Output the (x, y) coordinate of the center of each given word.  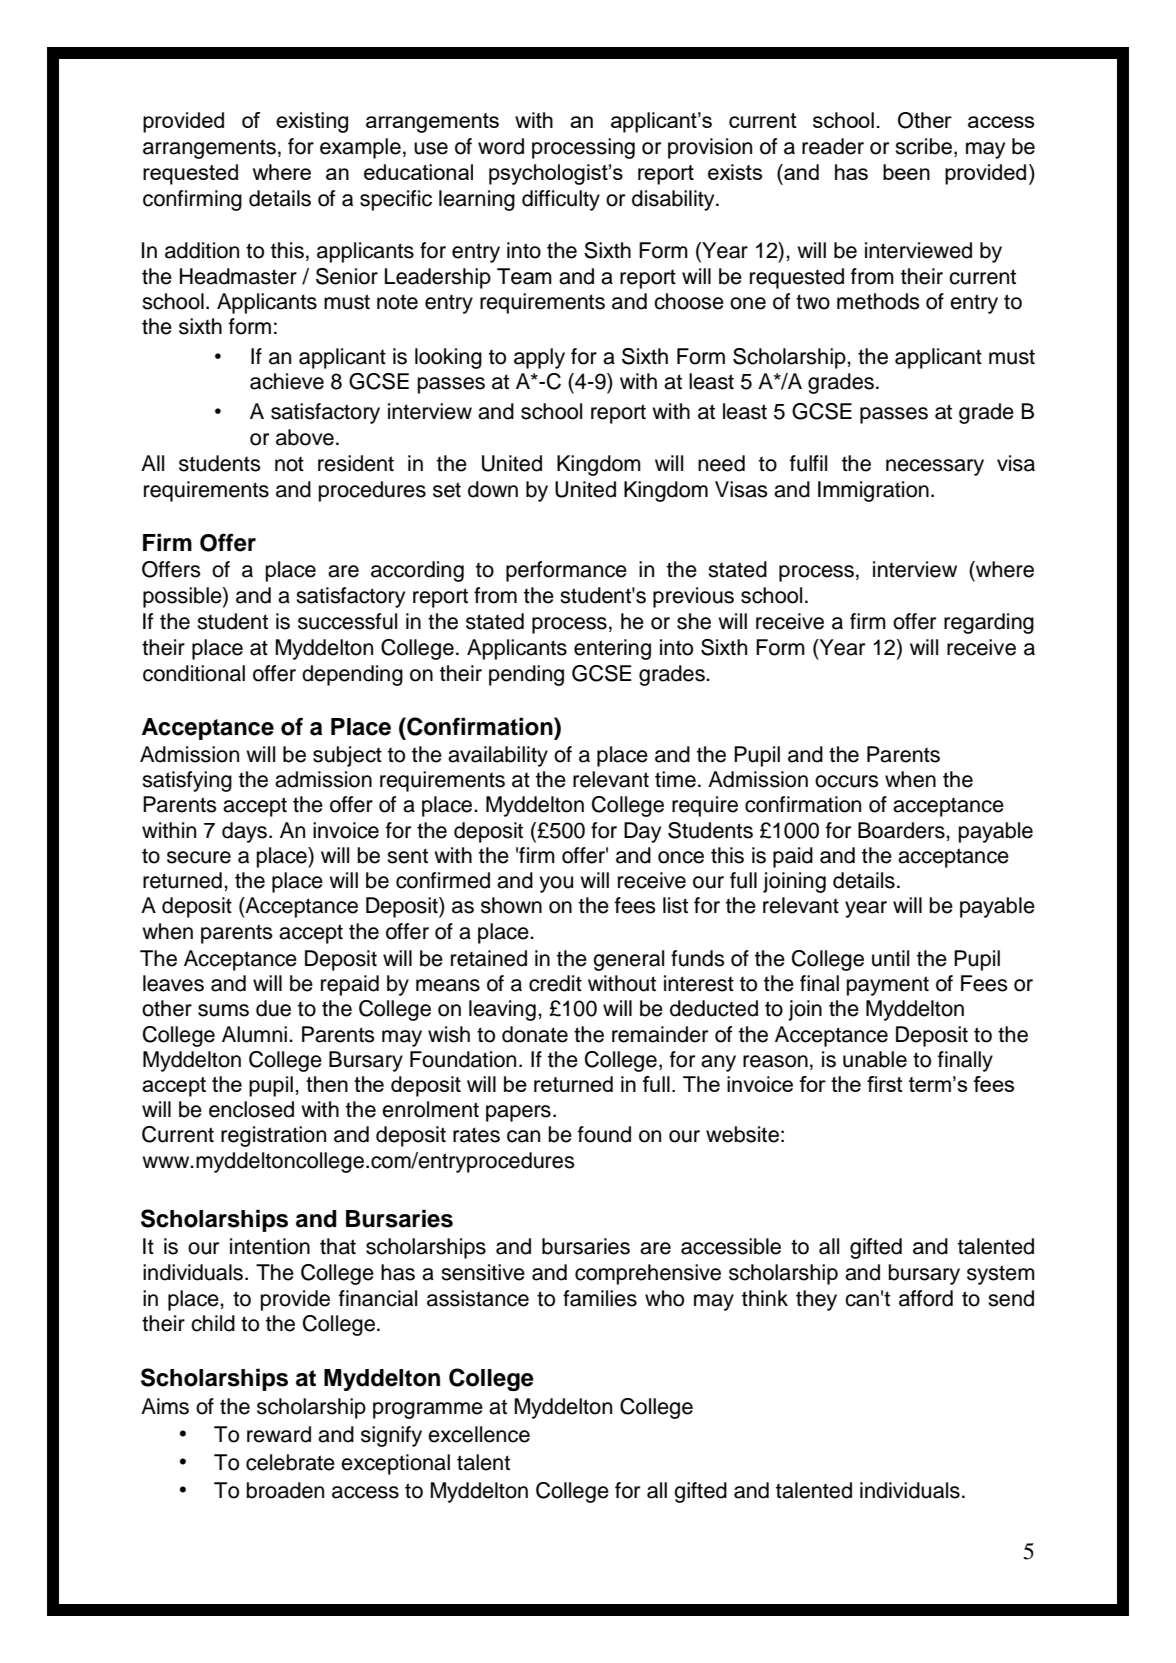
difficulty (561, 200)
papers (518, 1113)
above (305, 437)
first (885, 1084)
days (244, 832)
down (493, 489)
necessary (935, 467)
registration (273, 1136)
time (675, 779)
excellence (479, 1434)
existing (312, 122)
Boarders (902, 830)
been (906, 172)
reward (279, 1434)
